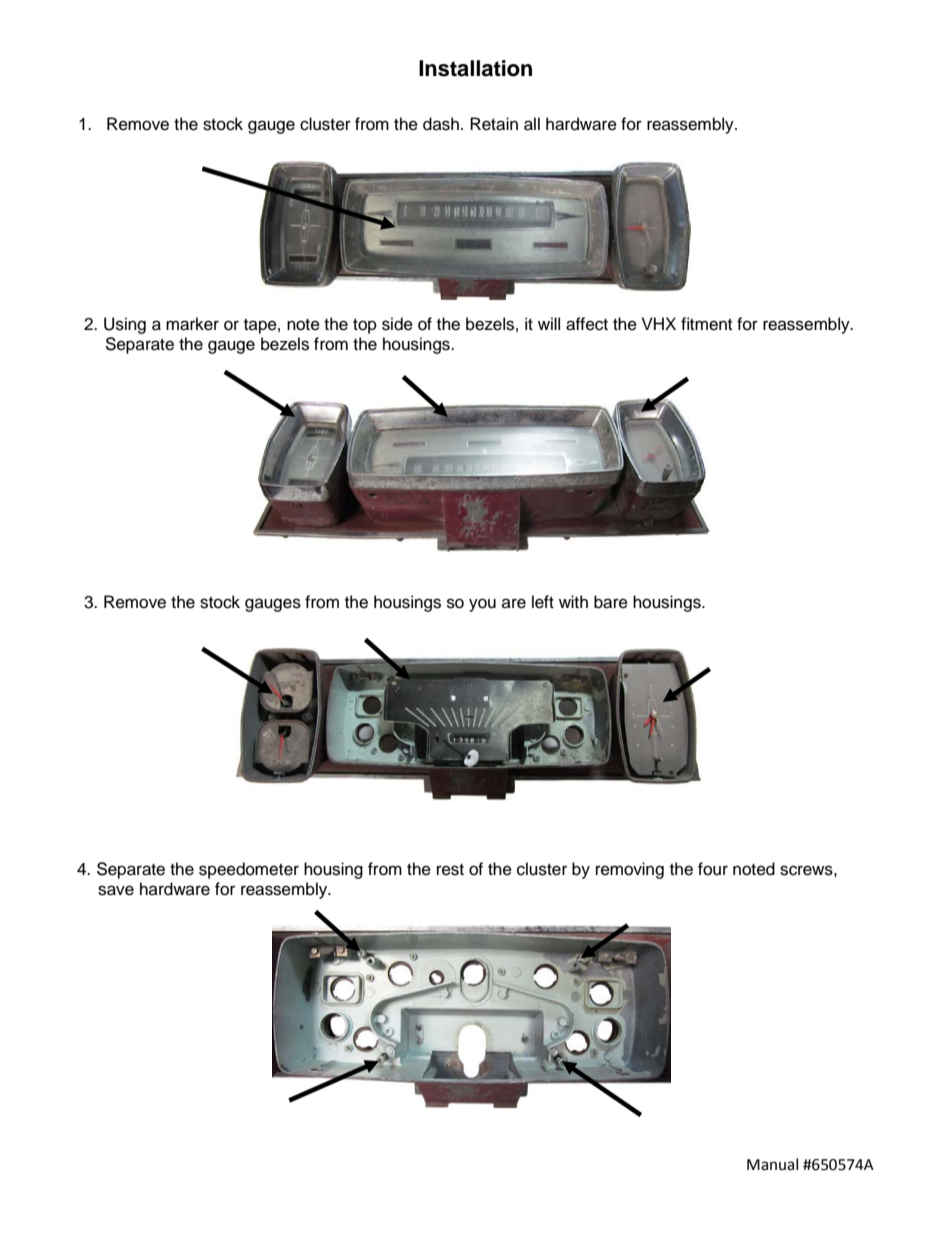 The image size is (952, 1233). Describe the element at coordinates (441, 124) in the page. I see `dash` at that location.
